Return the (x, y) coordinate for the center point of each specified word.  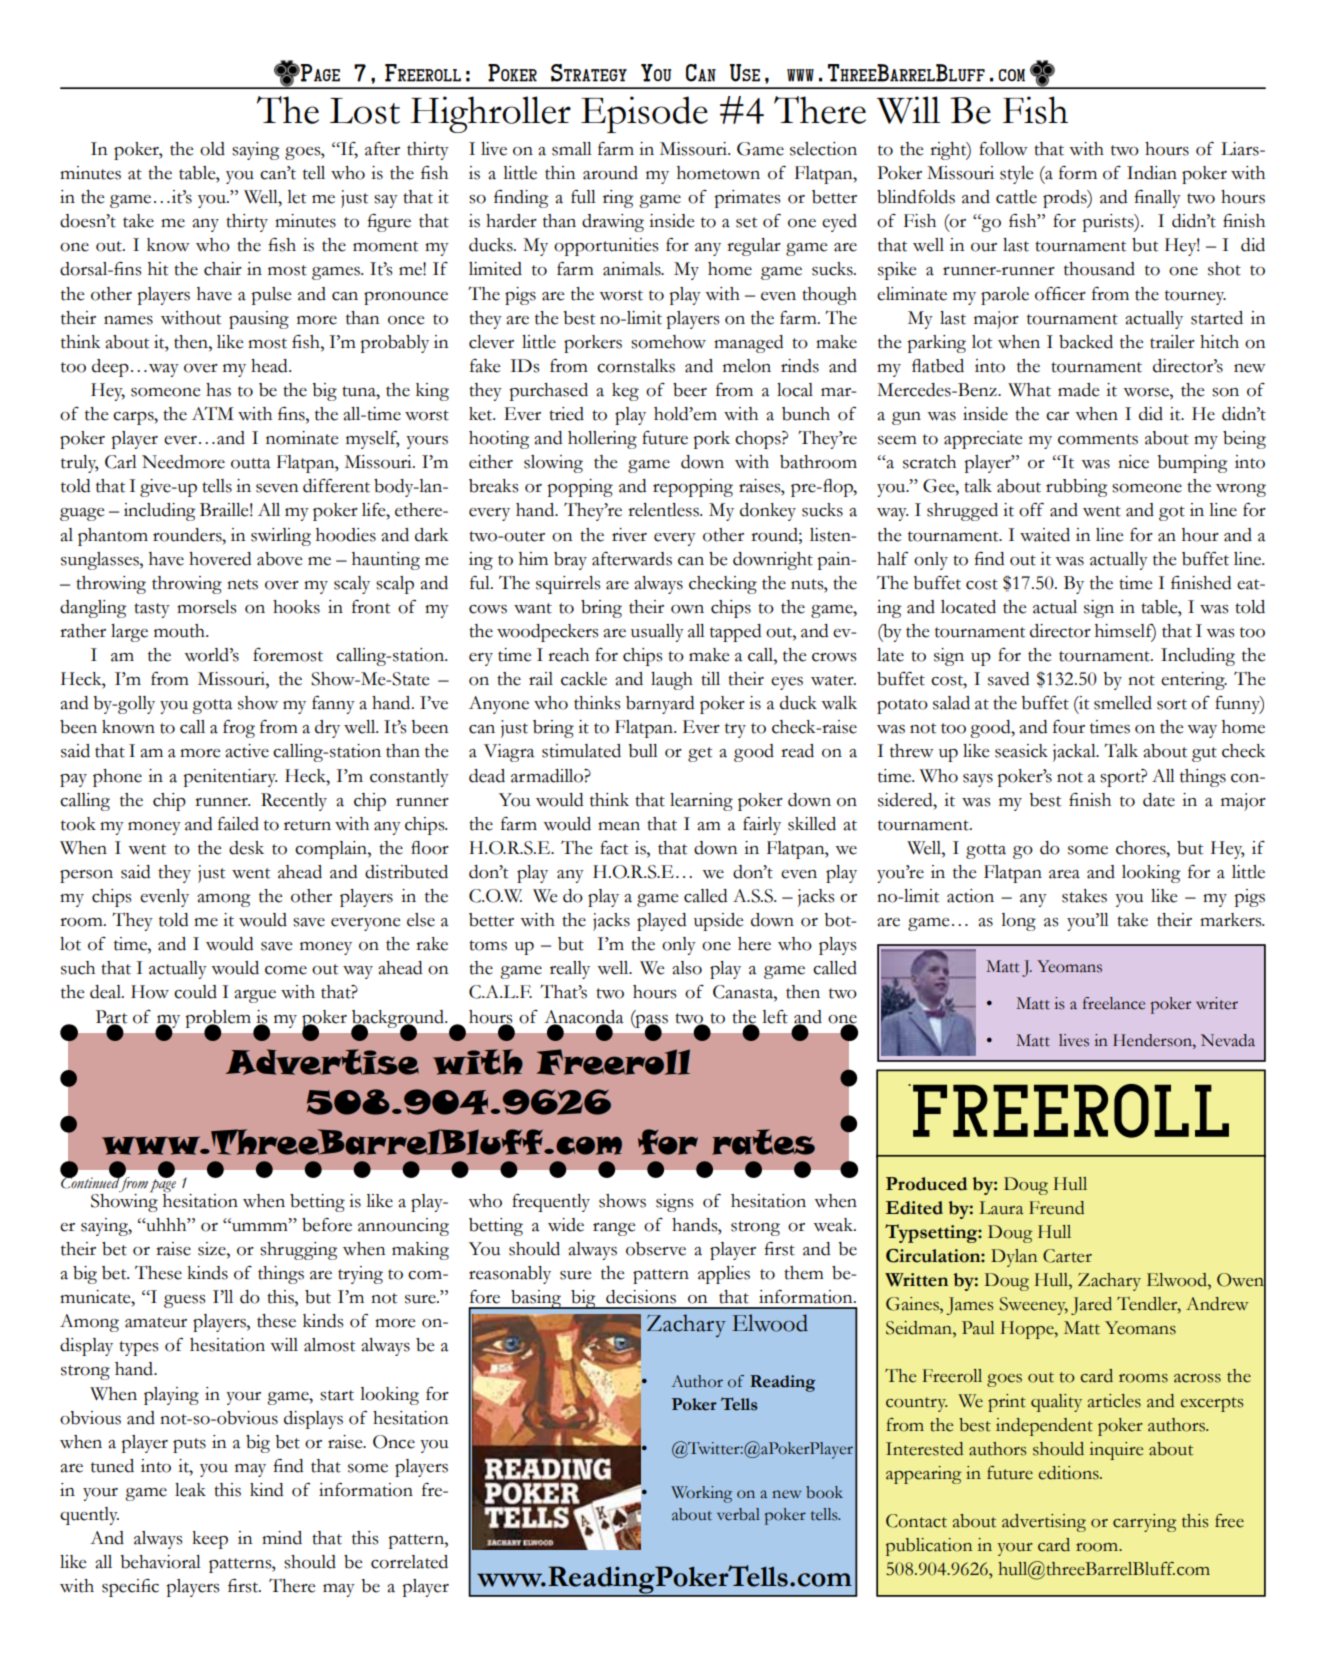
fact (614, 848)
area (1064, 874)
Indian (1152, 173)
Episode (644, 114)
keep (210, 1540)
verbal (738, 1514)
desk (246, 848)
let (296, 197)
